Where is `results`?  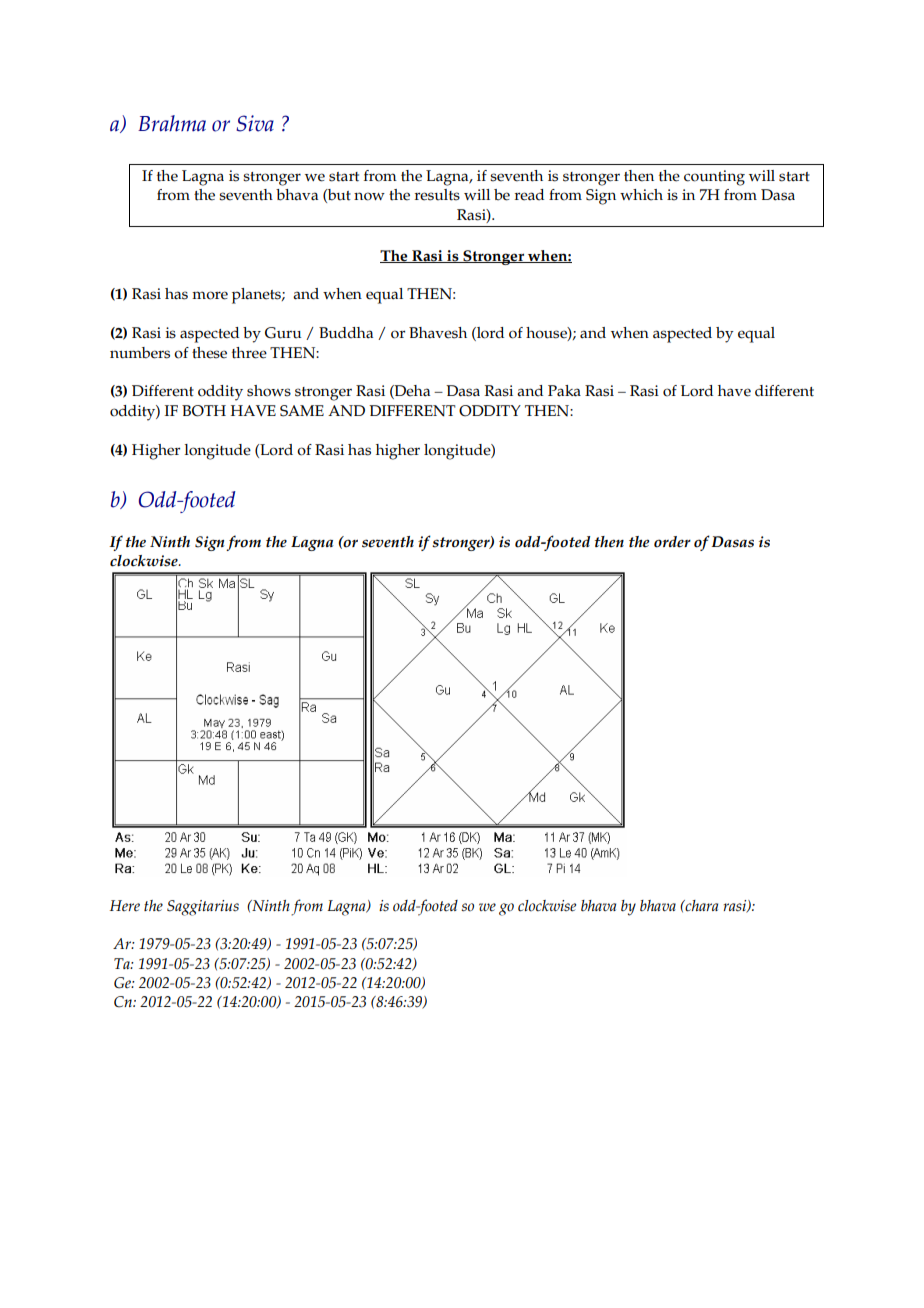
results is located at coordinates (437, 195).
